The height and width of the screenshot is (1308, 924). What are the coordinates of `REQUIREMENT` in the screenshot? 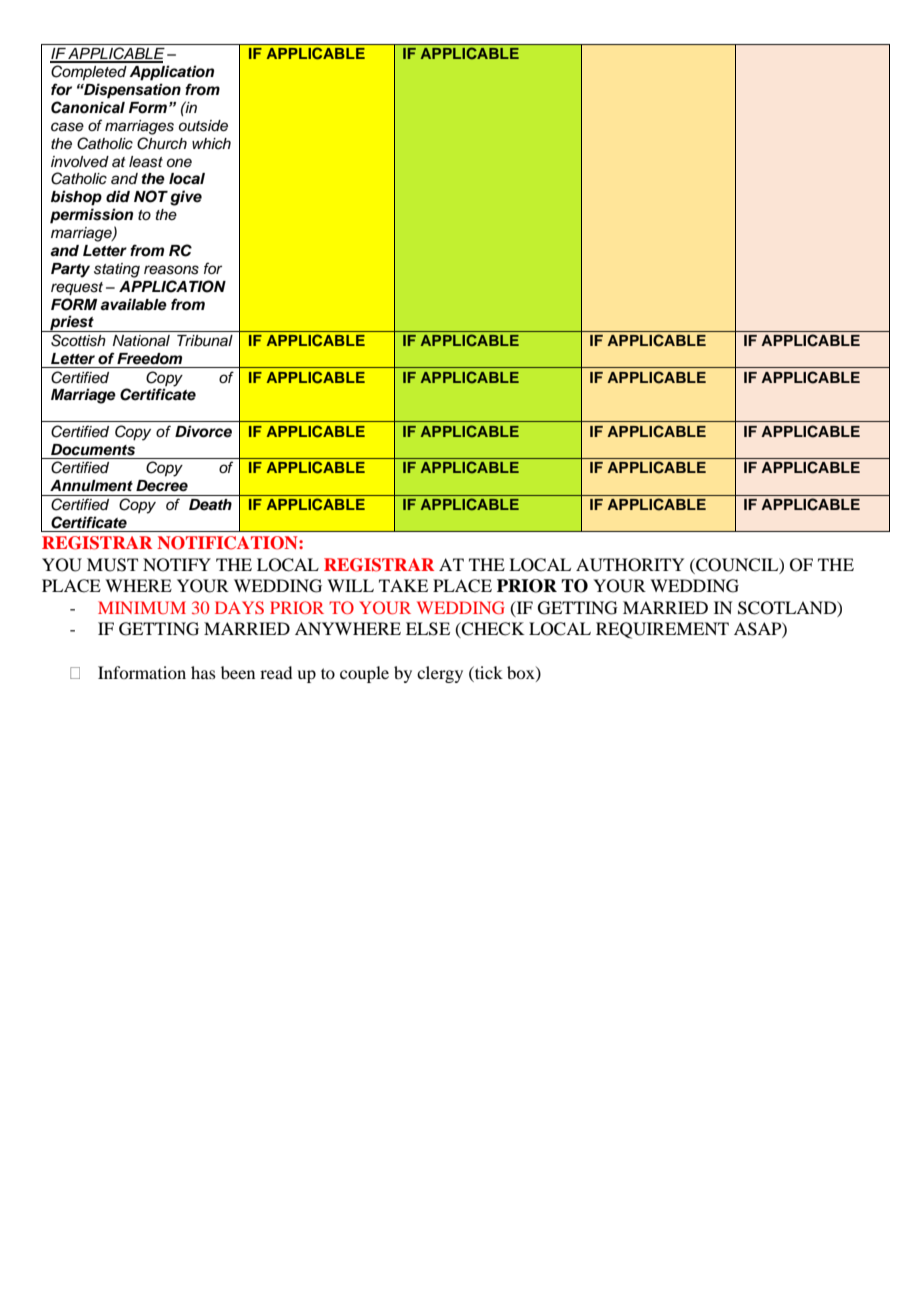 It's located at (662, 630).
